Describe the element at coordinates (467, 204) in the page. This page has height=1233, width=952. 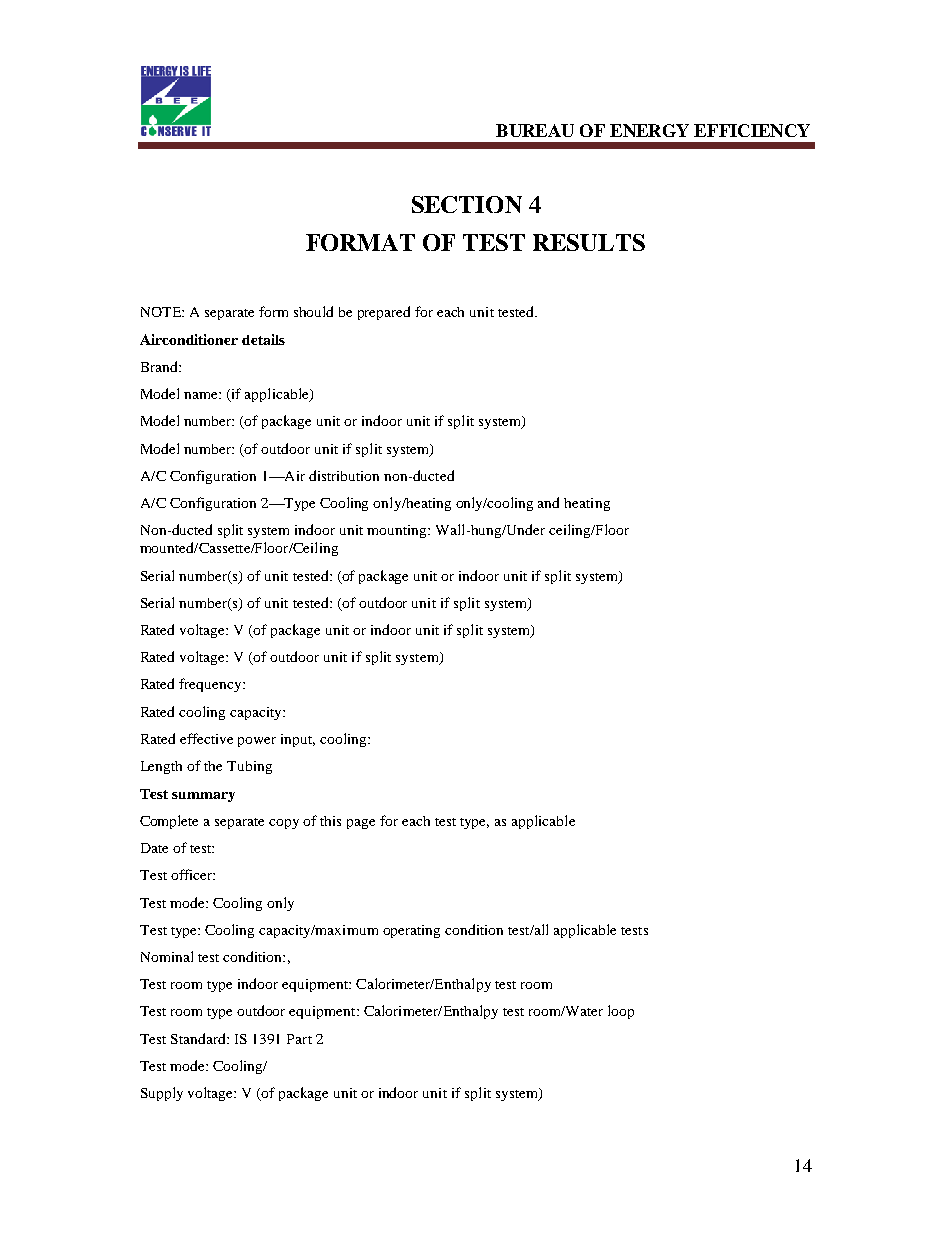
I see `SECTION` at that location.
